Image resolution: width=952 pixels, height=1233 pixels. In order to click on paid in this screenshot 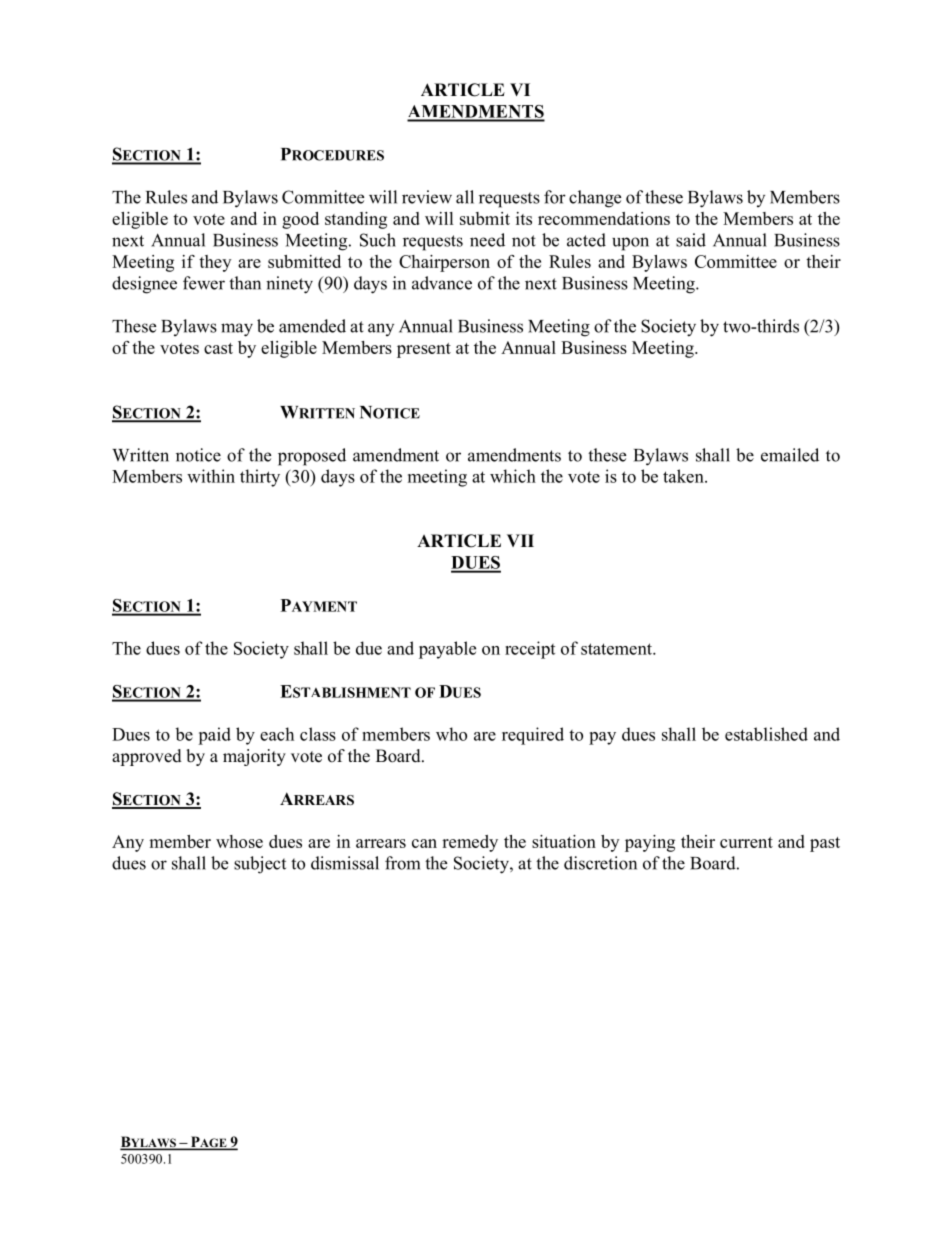, I will do `click(214, 736)`.
